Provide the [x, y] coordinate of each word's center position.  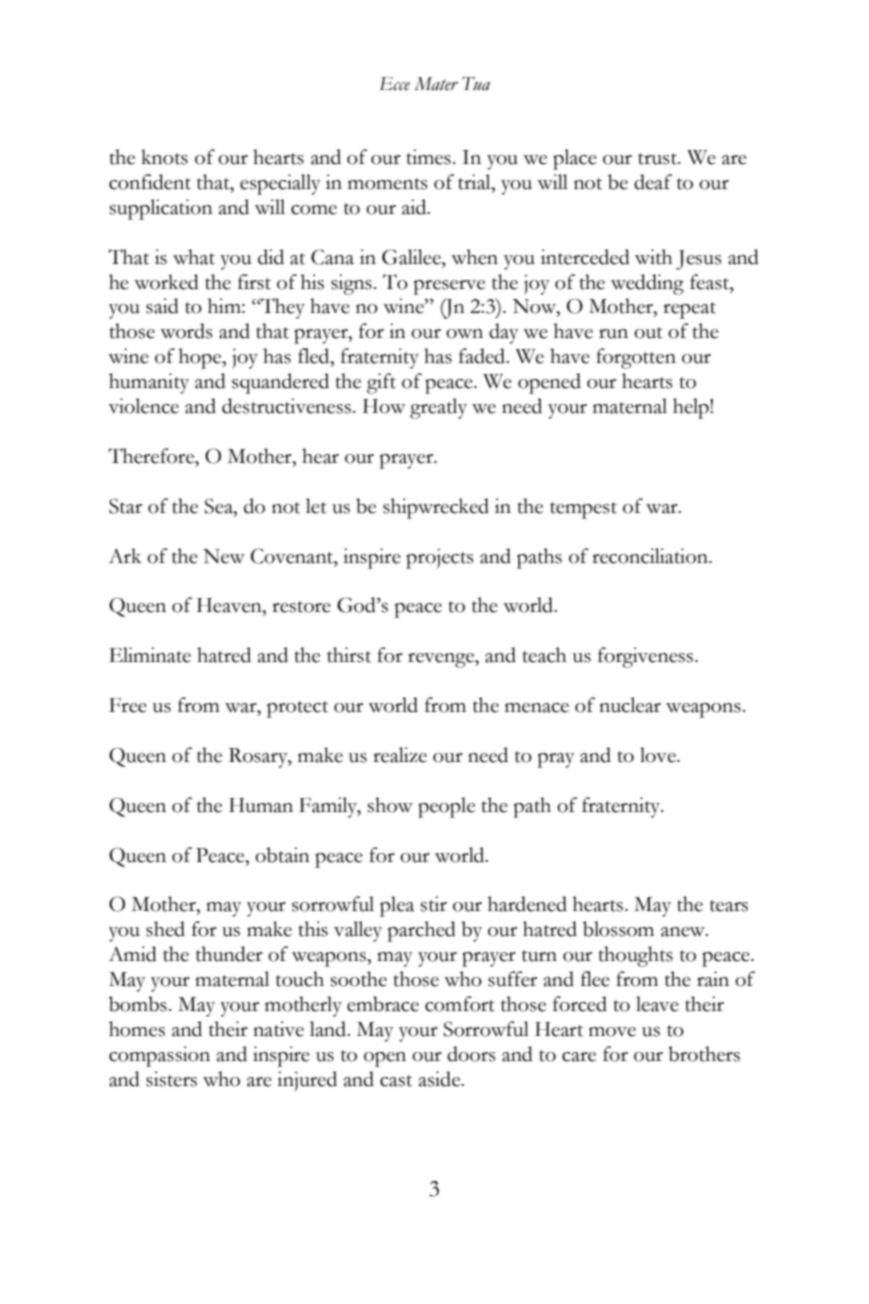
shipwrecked [436, 508]
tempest [583, 510]
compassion [159, 1056]
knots [164, 157]
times [428, 157]
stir [433, 904]
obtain [282, 855]
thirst [349, 655]
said [162, 306]
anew [684, 932]
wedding [647, 284]
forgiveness [647, 657]
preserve [449, 287]
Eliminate [150, 655]
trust [658, 159]
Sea [219, 506]
